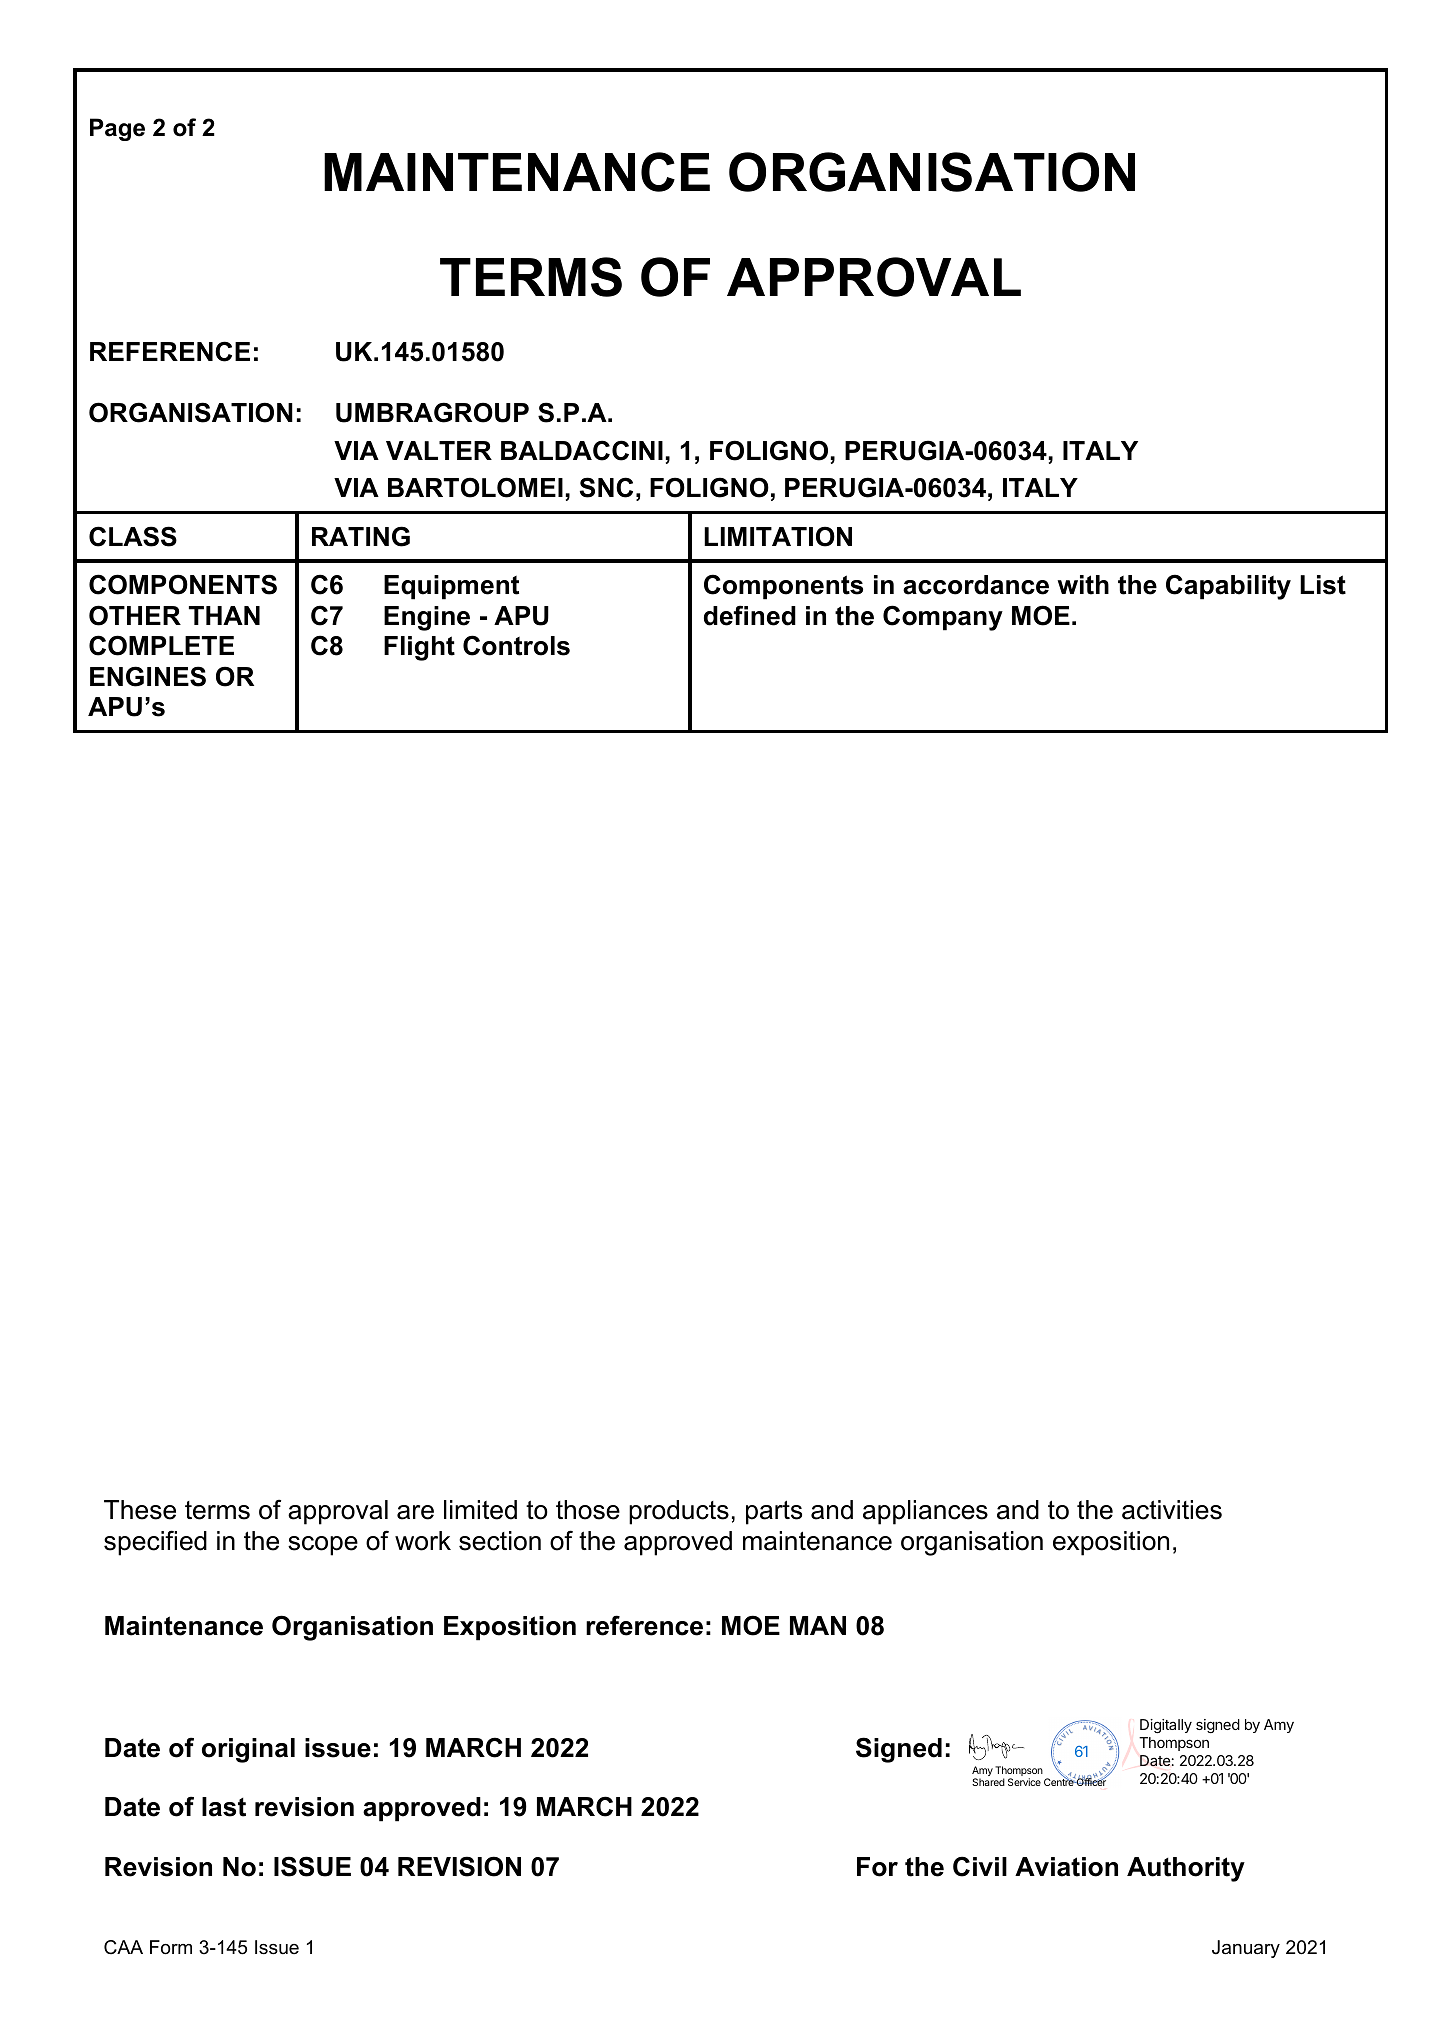 Image resolution: width=1434 pixels, height=2027 pixels. I want to click on COMPLETE, so click(161, 645).
